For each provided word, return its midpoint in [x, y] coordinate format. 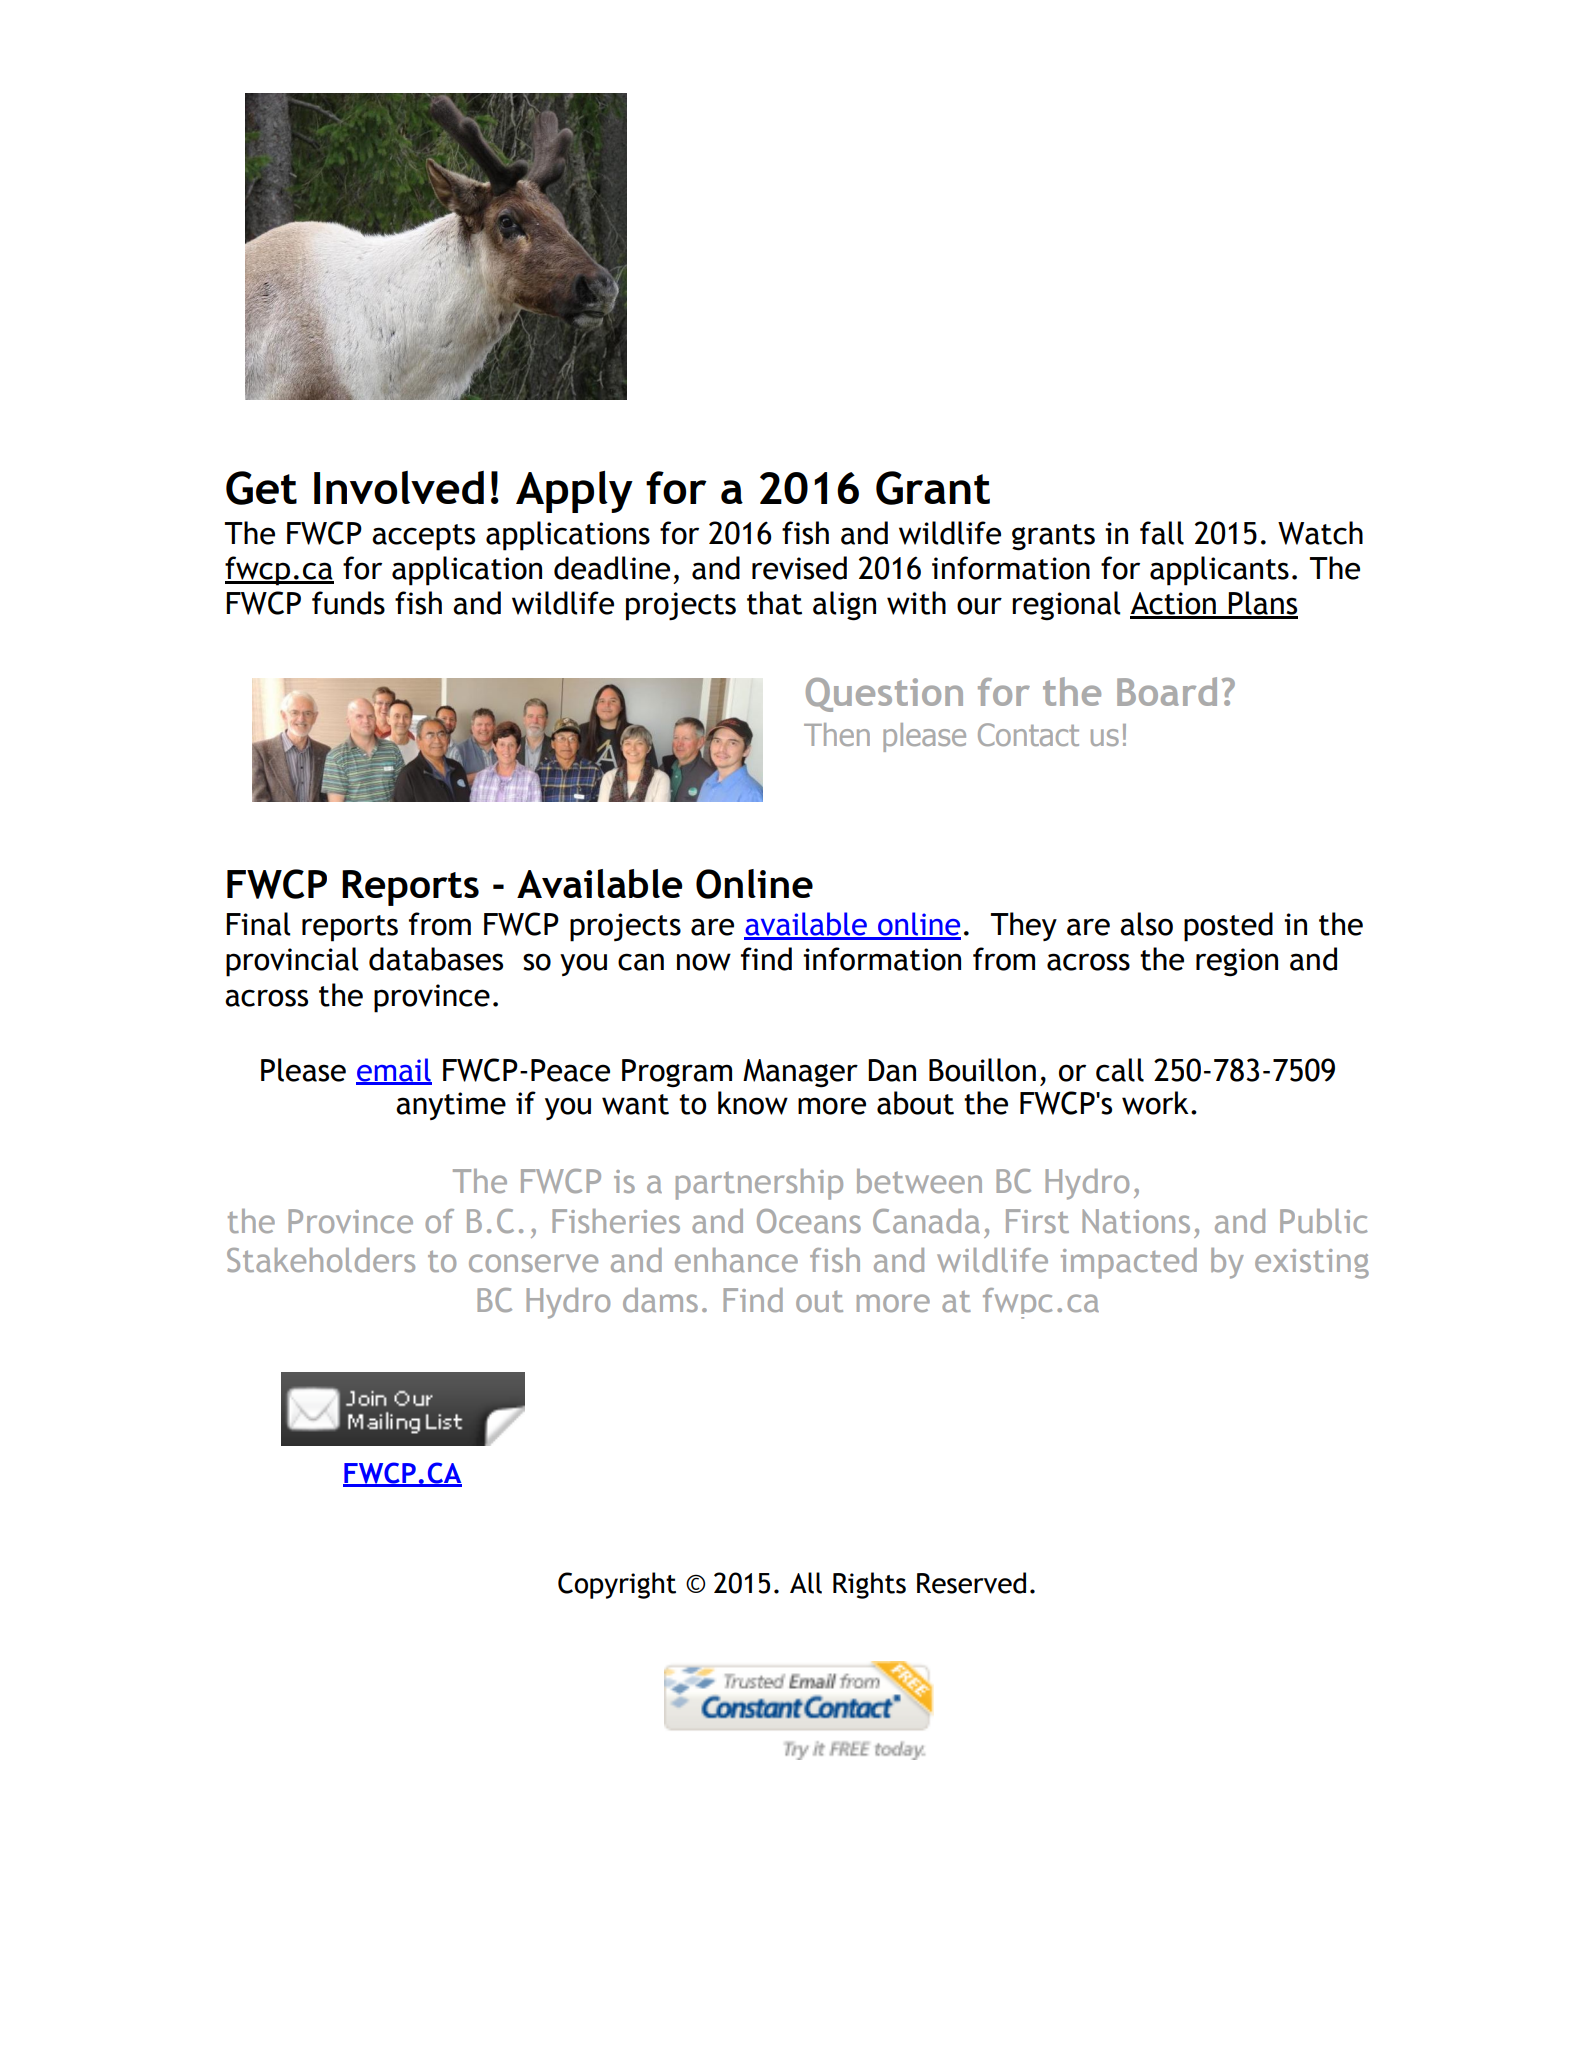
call [1120, 1070]
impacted [1129, 1263]
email [394, 1071]
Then [837, 734]
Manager [800, 1073]
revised [799, 568]
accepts [423, 537]
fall [1162, 533]
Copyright [617, 1585]
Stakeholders [321, 1260]
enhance [736, 1260]
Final [258, 924]
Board [1167, 691]
